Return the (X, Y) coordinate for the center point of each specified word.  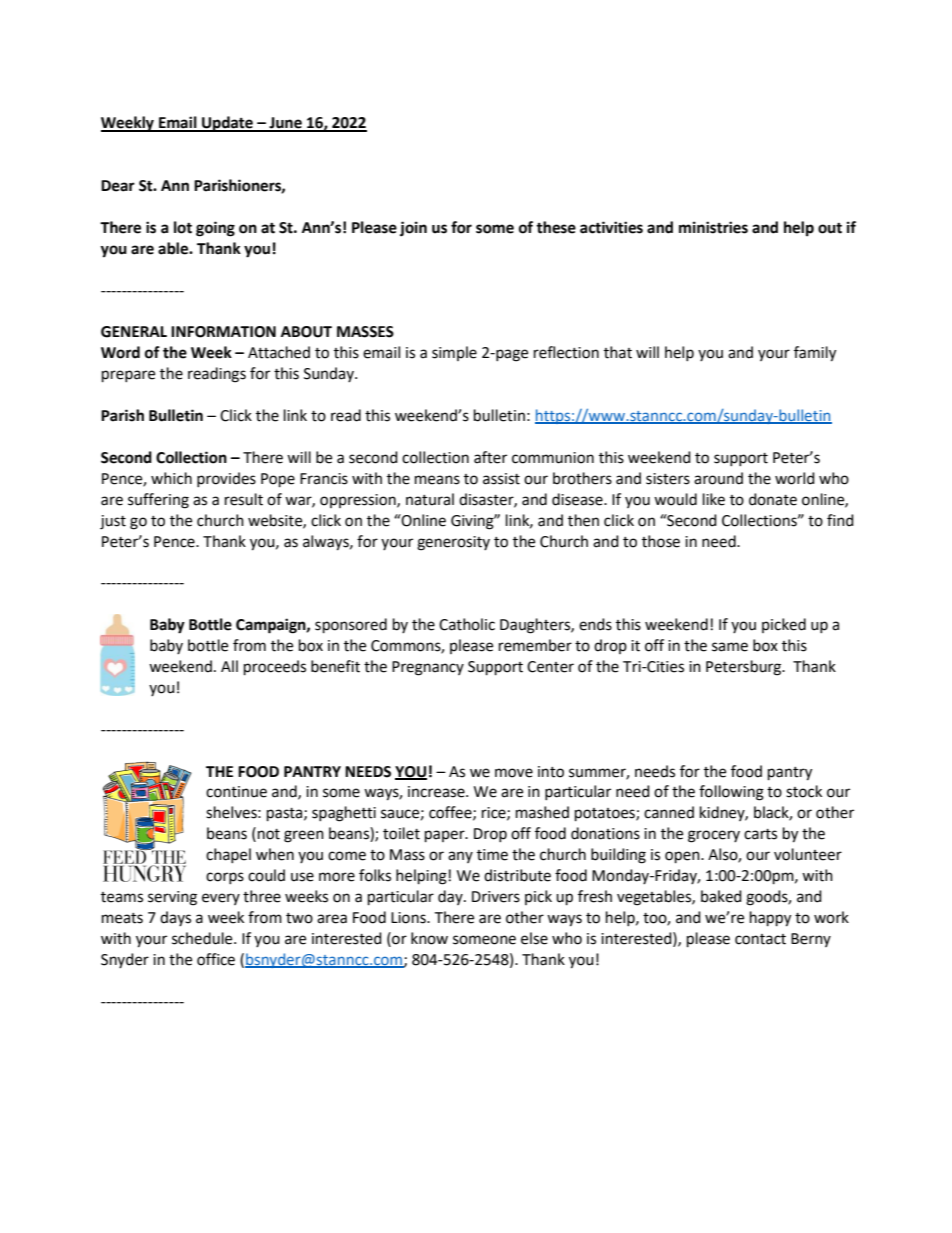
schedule (203, 938)
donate (773, 499)
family (815, 354)
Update (227, 124)
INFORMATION (223, 332)
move (514, 773)
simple (454, 353)
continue (236, 792)
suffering (158, 501)
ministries (713, 227)
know (429, 938)
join (413, 229)
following (731, 793)
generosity (453, 543)
